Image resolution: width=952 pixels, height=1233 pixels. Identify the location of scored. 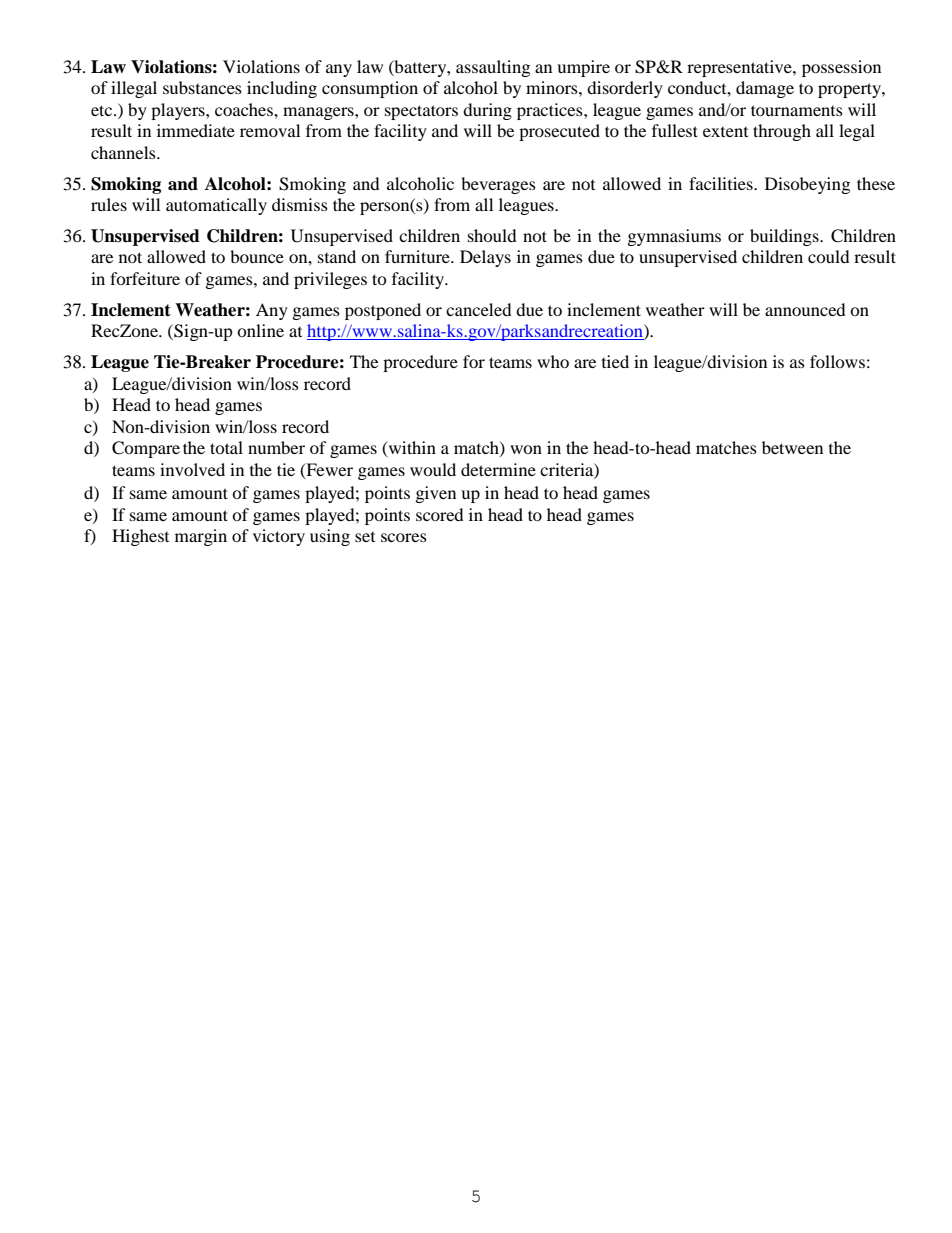
(440, 514).
